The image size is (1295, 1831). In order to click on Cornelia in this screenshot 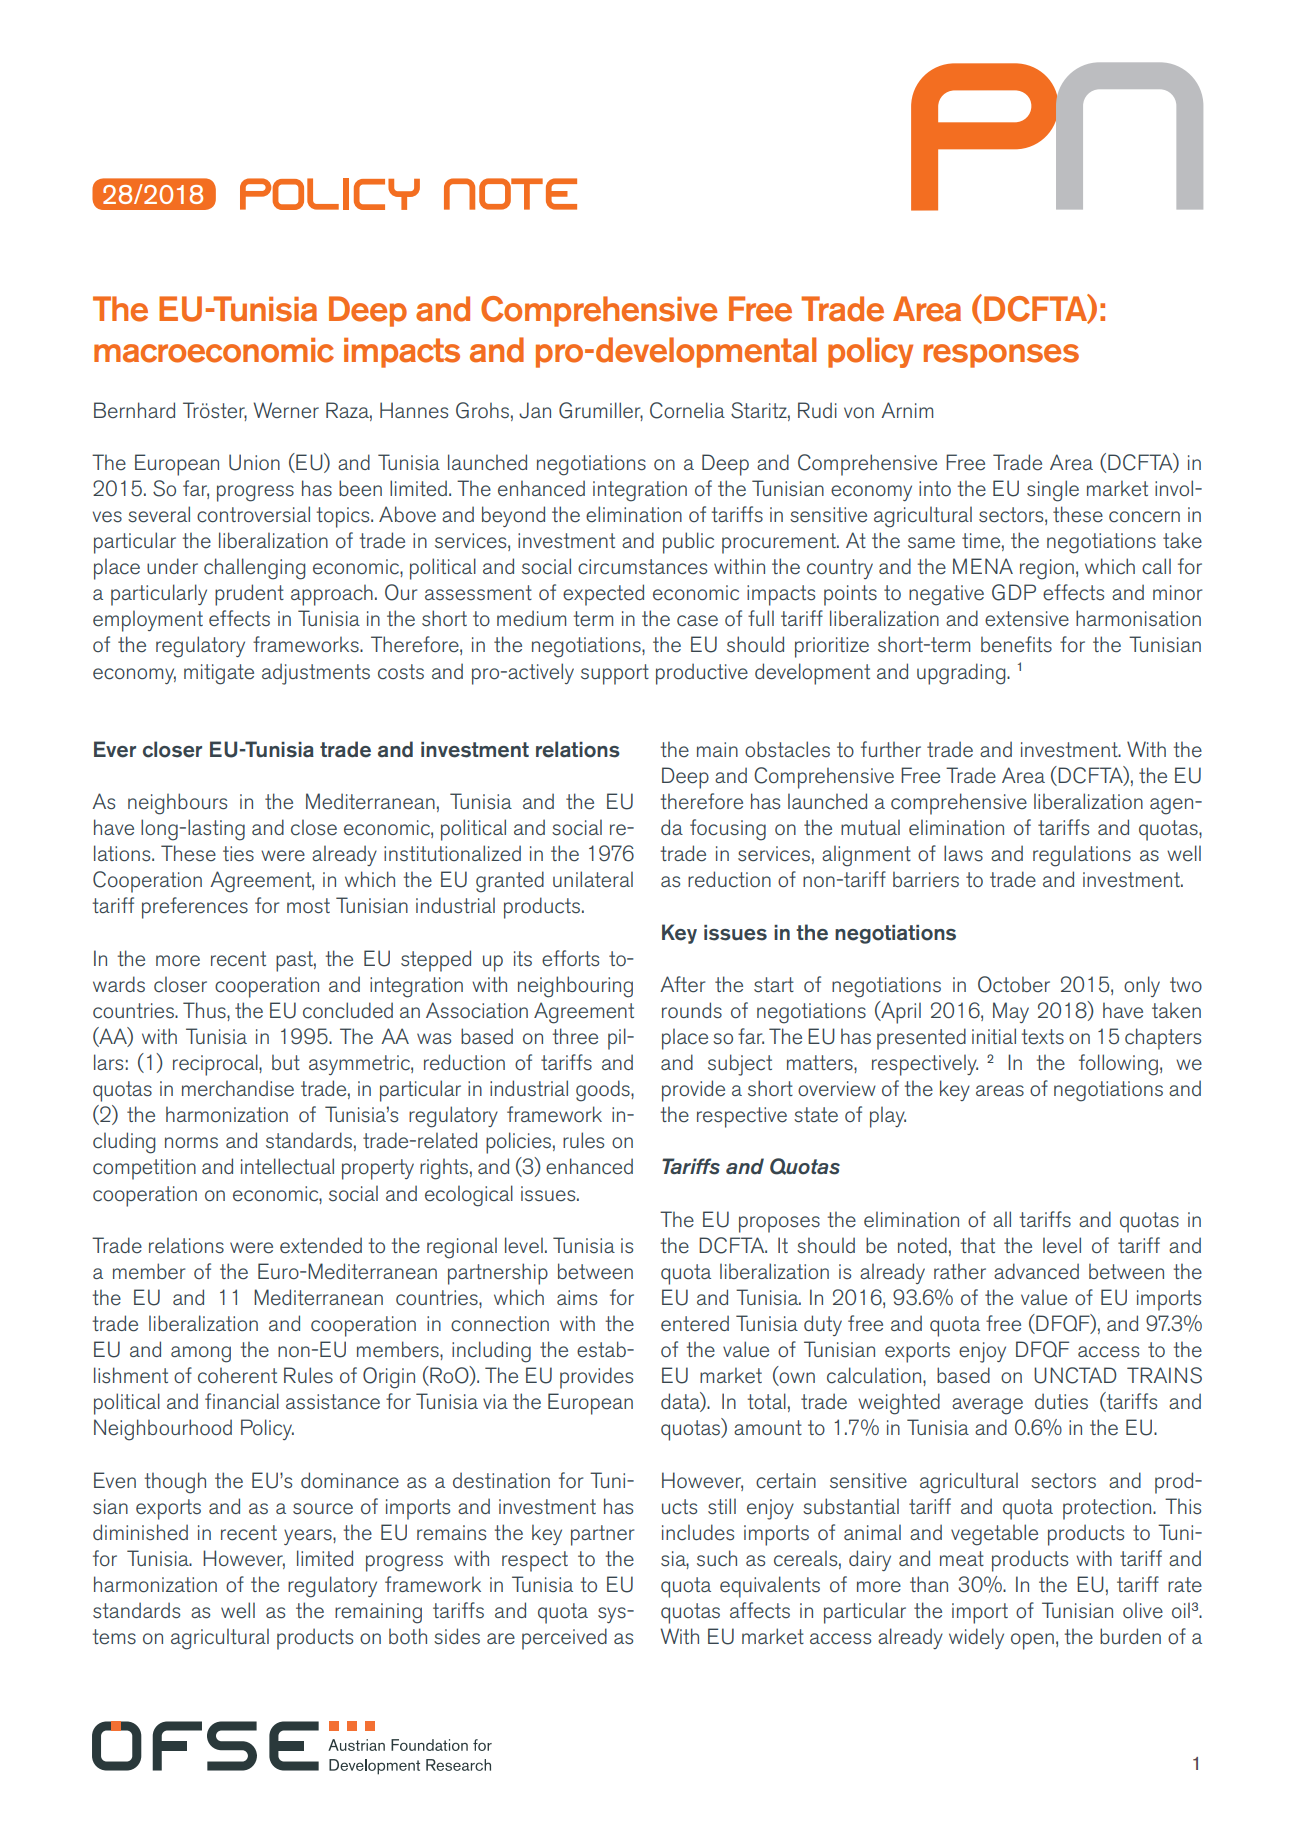, I will do `click(687, 410)`.
